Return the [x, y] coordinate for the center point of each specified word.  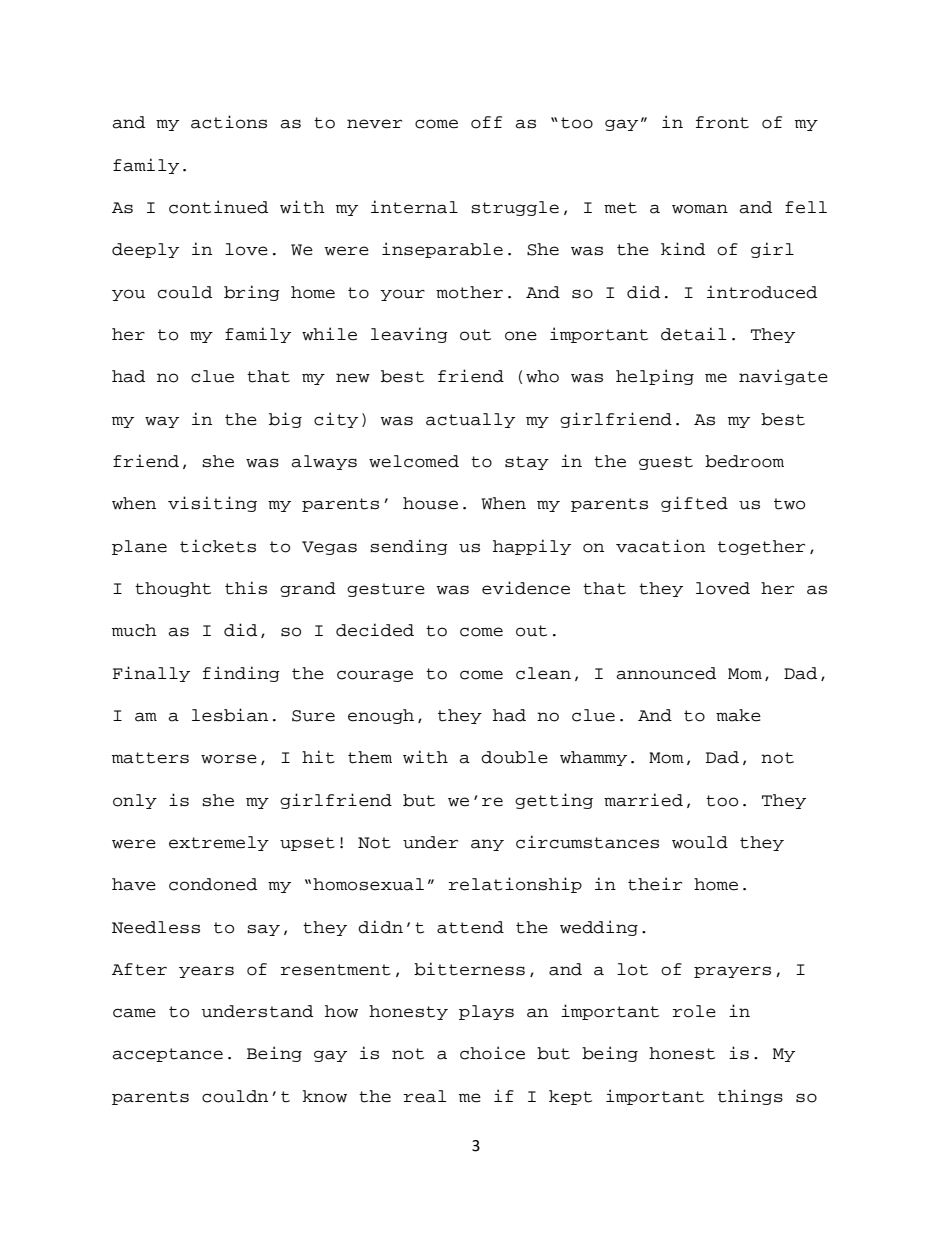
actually [470, 420]
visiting [212, 504]
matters [150, 758]
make [738, 715]
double [514, 757]
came [134, 1013]
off [486, 122]
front [722, 122]
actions [229, 122]
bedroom [744, 461]
